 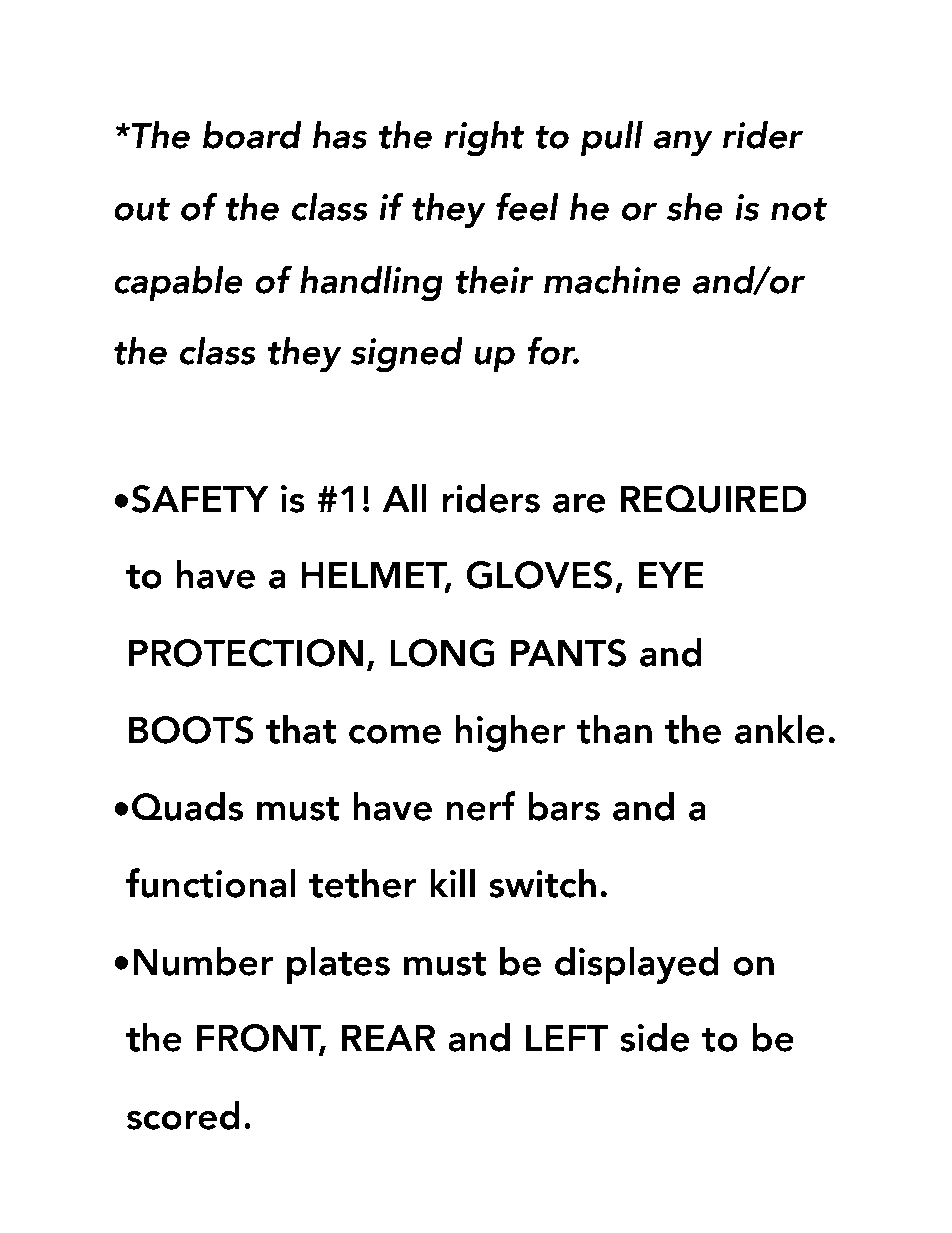 What do you see at coordinates (637, 965) in the page?
I see `displayed` at bounding box center [637, 965].
